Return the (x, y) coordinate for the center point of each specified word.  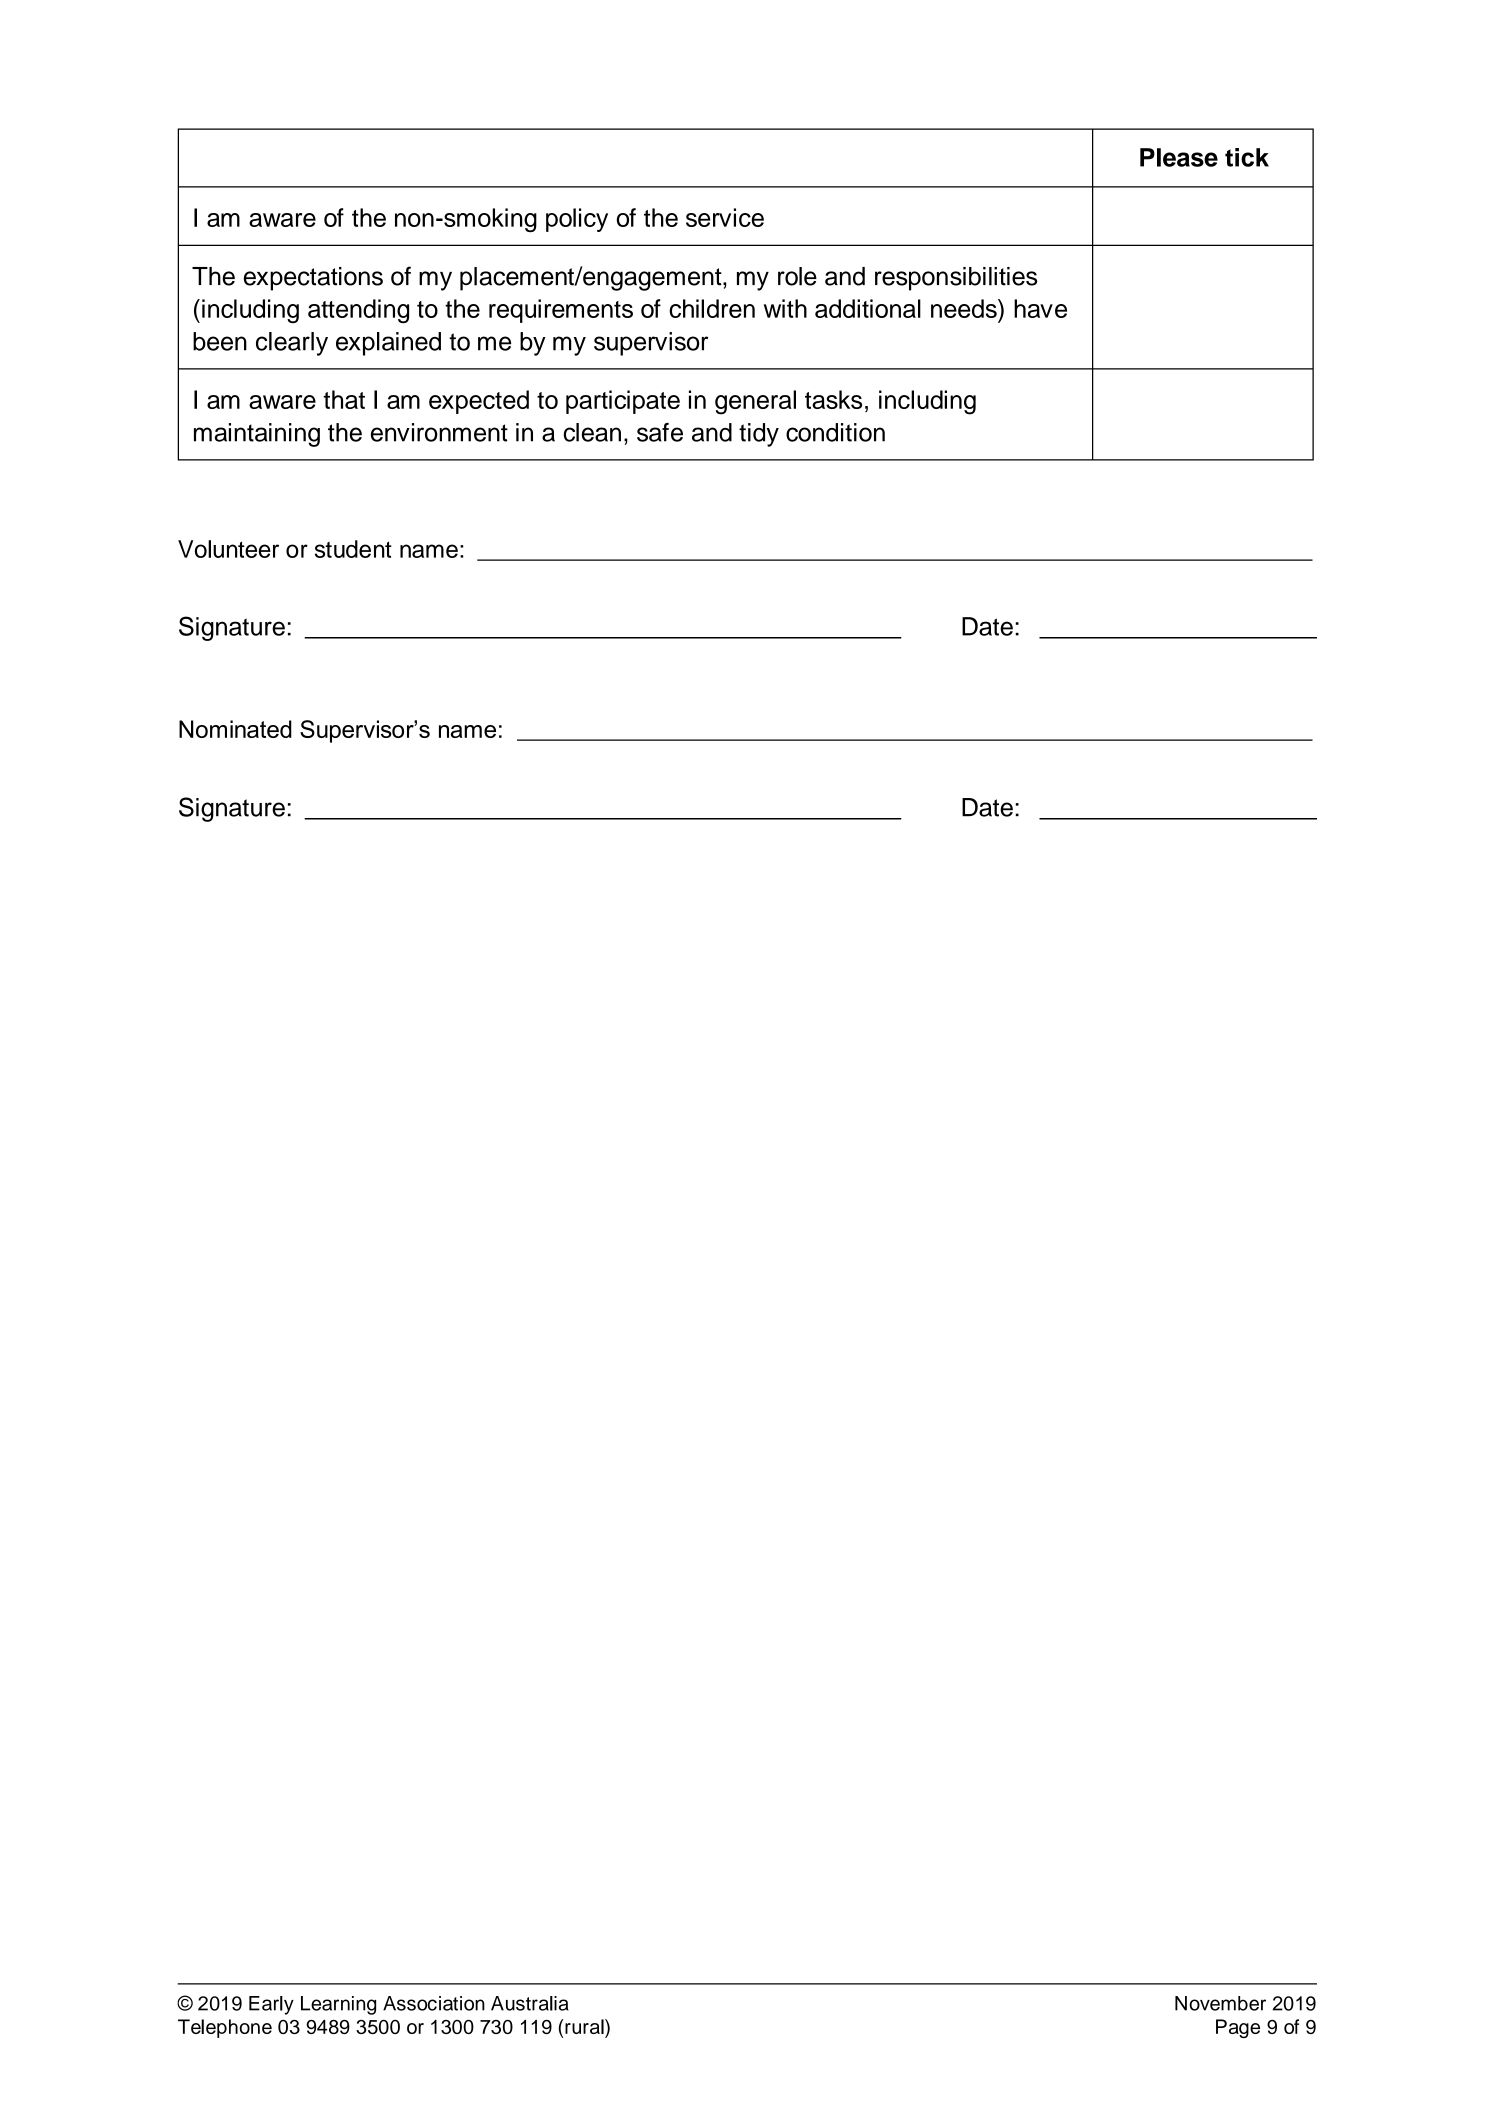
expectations (313, 279)
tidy (759, 435)
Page (1238, 2028)
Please (1179, 157)
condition (835, 432)
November (1220, 2003)
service (725, 217)
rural (585, 2026)
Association (434, 2003)
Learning (338, 2005)
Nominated (235, 729)
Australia (530, 2003)
